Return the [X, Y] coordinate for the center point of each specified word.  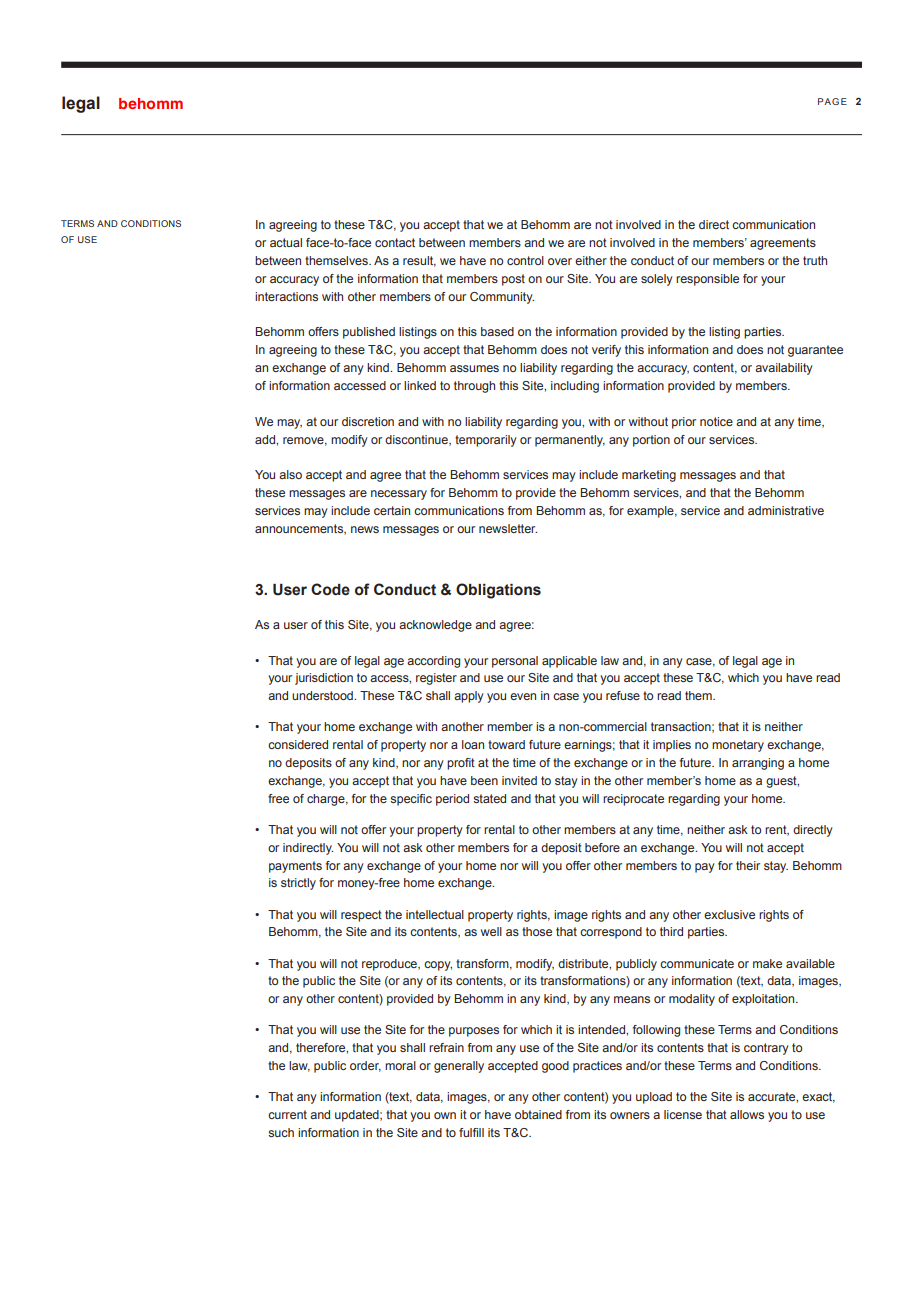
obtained [538, 1114]
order [365, 1066]
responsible [707, 280]
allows [747, 1114]
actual [286, 242]
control [525, 260]
